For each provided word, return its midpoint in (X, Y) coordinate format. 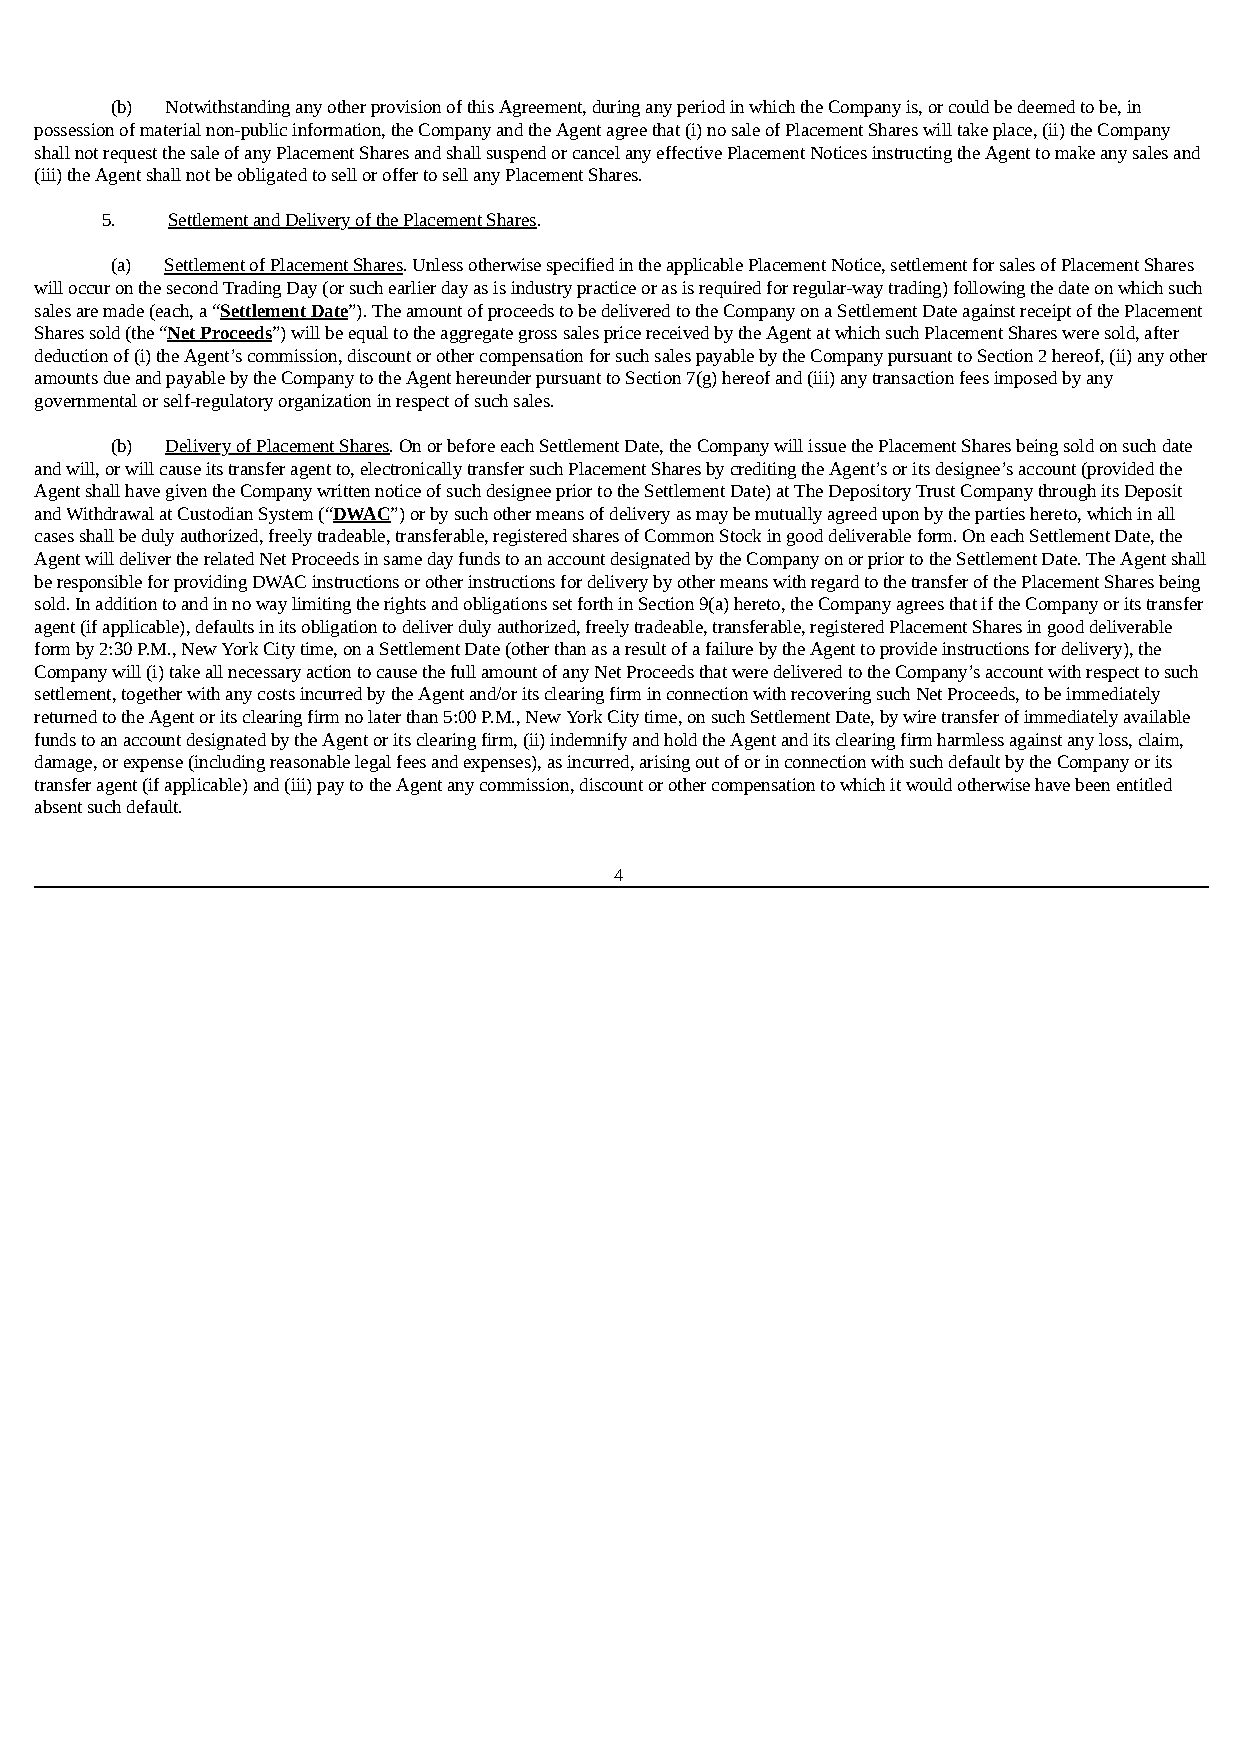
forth (595, 603)
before (471, 445)
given (186, 492)
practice (606, 289)
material (170, 129)
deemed (1046, 106)
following (989, 289)
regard (835, 583)
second (192, 287)
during (616, 108)
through (1067, 492)
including (228, 763)
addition (126, 603)
